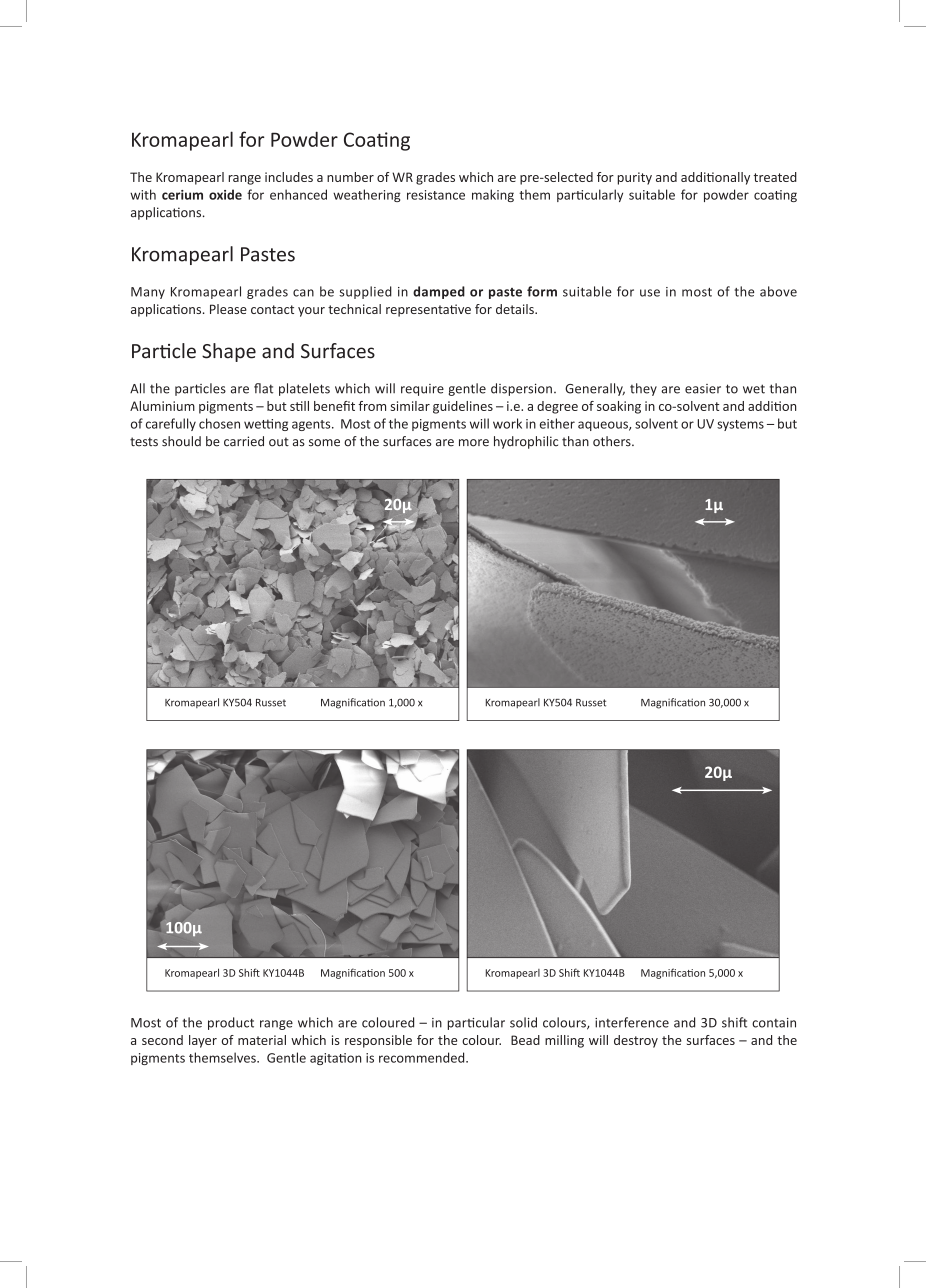  What do you see at coordinates (244, 441) in the image?
I see `carried` at bounding box center [244, 441].
